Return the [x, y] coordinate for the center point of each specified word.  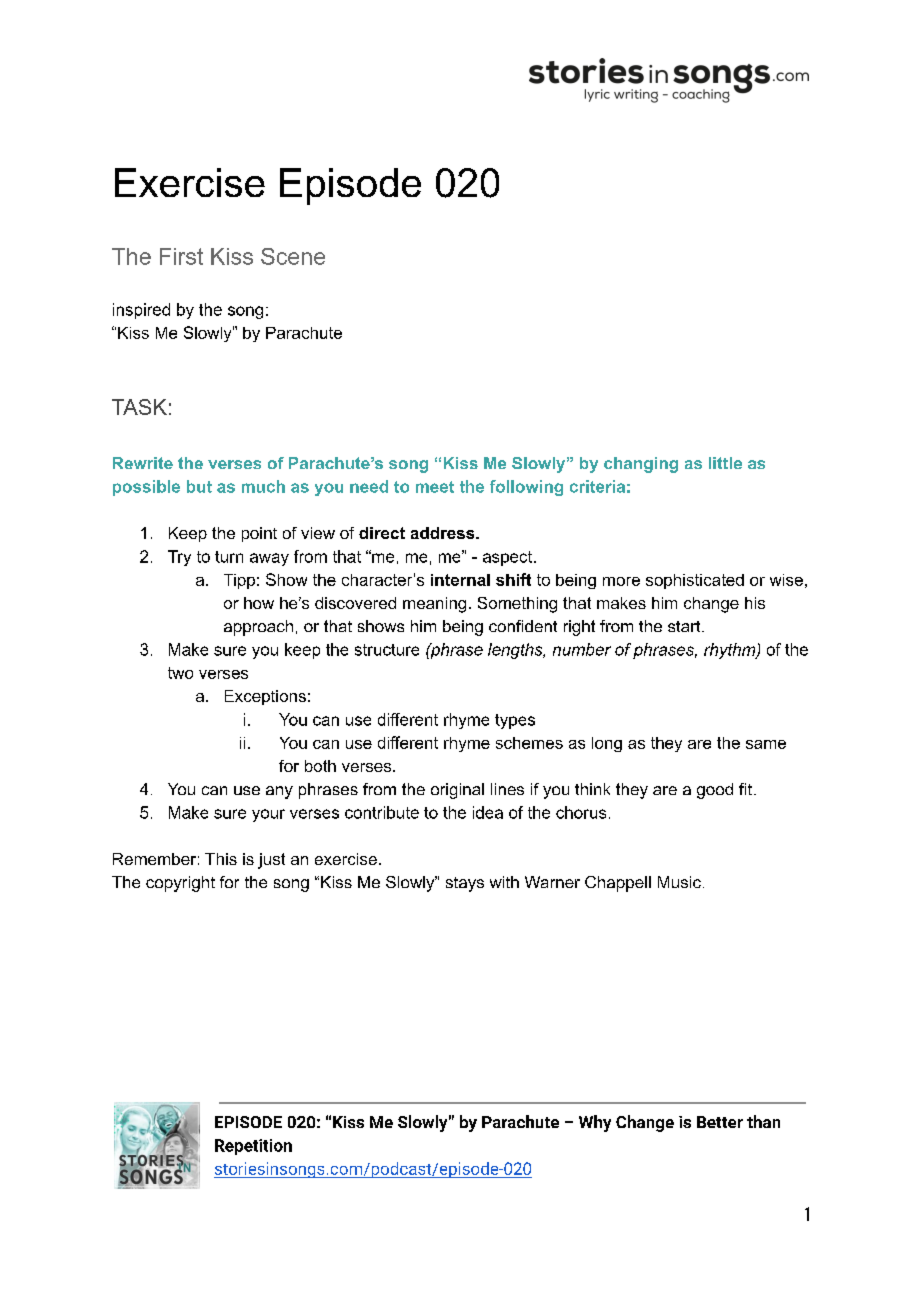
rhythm [731, 651]
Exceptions [265, 697]
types [515, 721]
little [725, 463]
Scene [293, 256]
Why [595, 1123]
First [181, 256]
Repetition [253, 1147]
